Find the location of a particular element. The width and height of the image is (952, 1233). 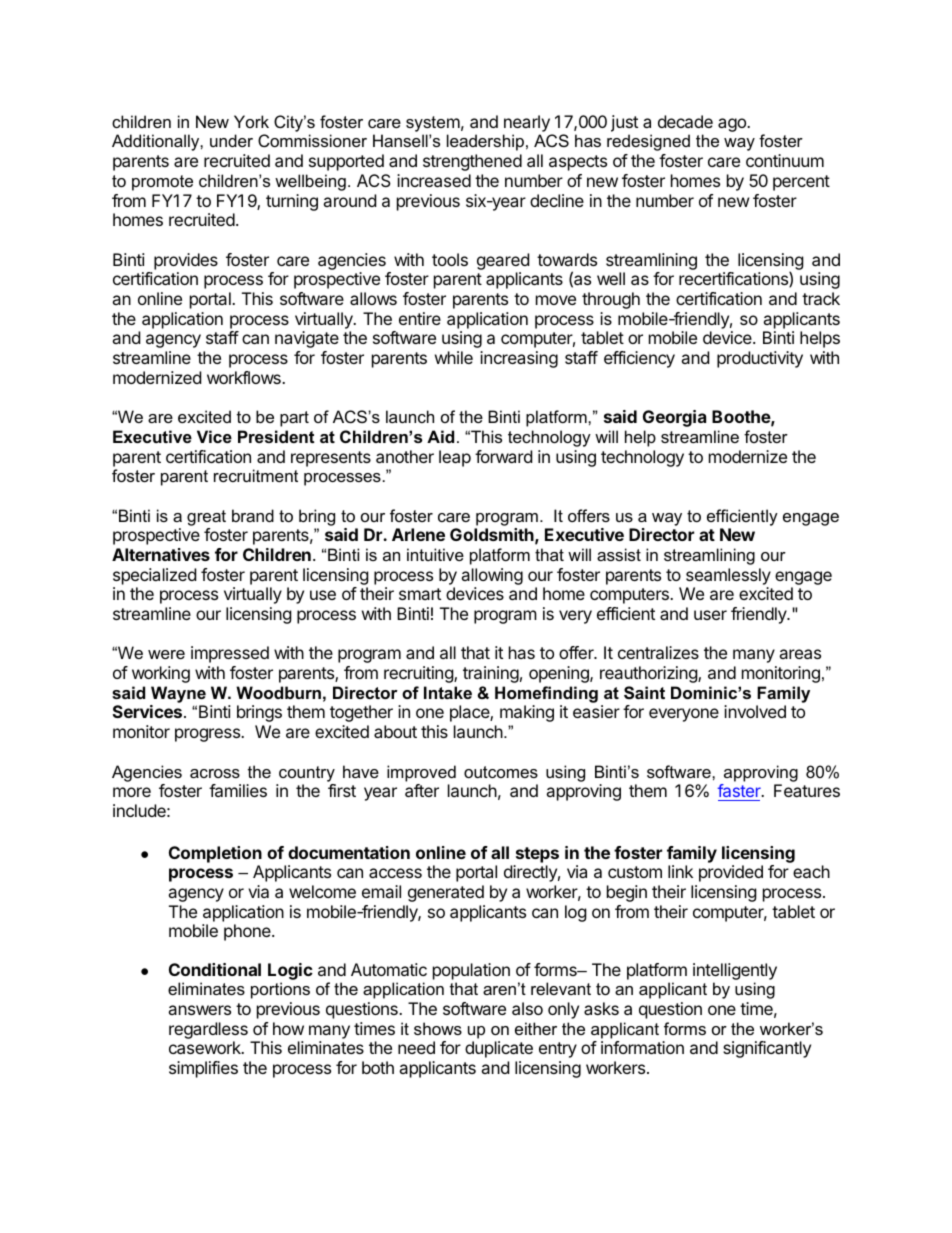

families is located at coordinates (238, 790).
